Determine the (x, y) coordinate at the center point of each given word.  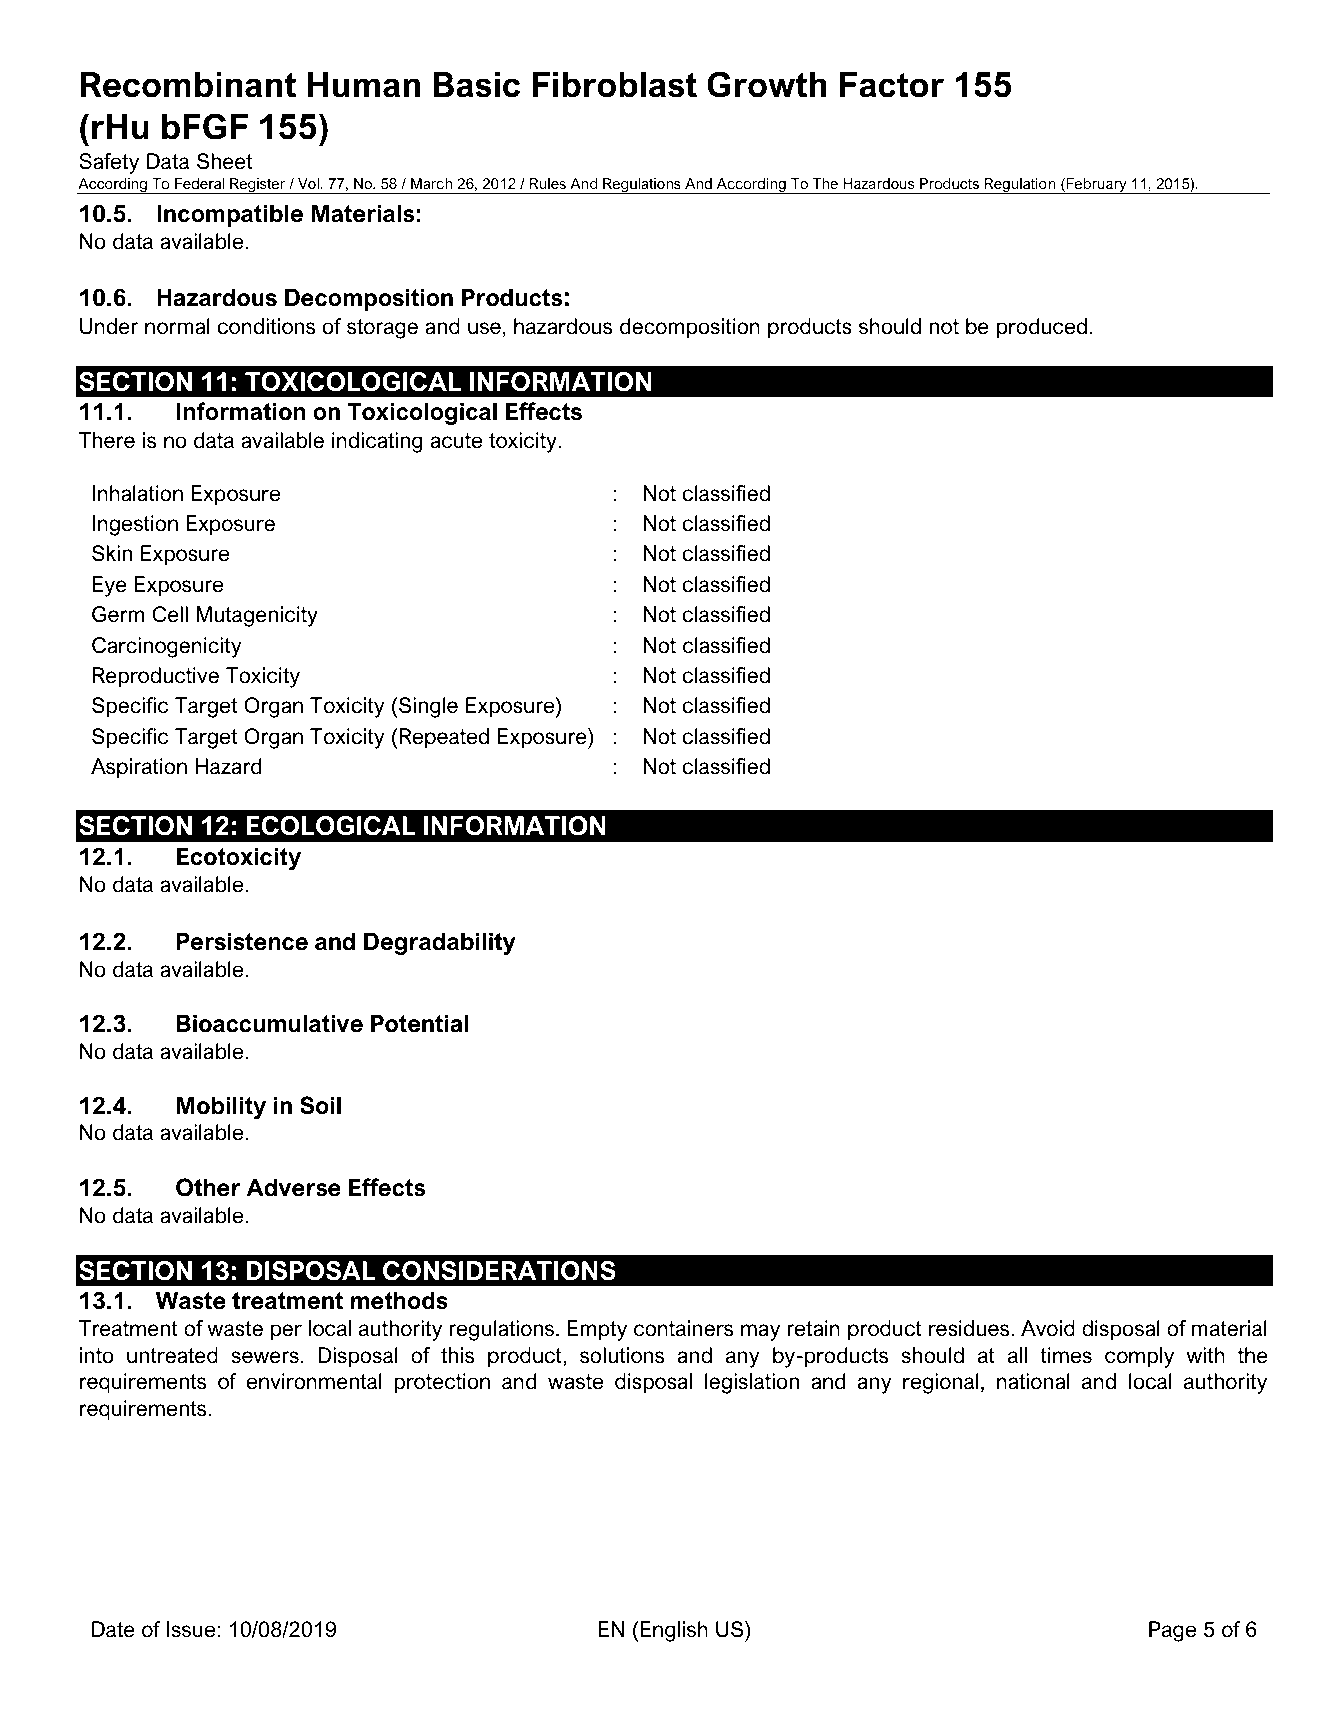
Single (428, 707)
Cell (170, 614)
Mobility (221, 1107)
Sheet (225, 161)
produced (1042, 328)
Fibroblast (615, 85)
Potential (420, 1023)
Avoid (1048, 1328)
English (674, 1631)
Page (1172, 1631)
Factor (892, 85)
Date (113, 1629)
